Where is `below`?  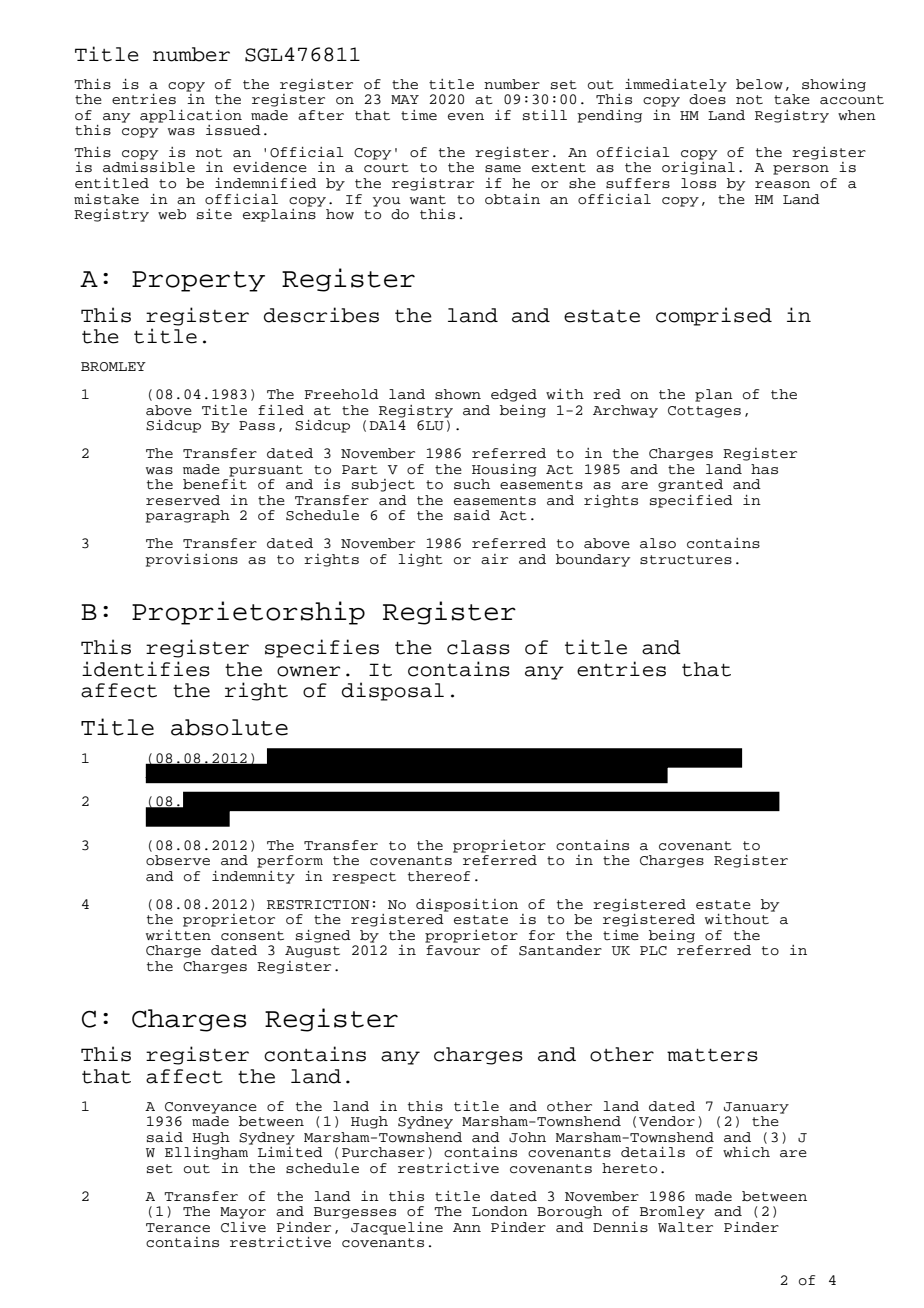
below is located at coordinates (759, 84).
